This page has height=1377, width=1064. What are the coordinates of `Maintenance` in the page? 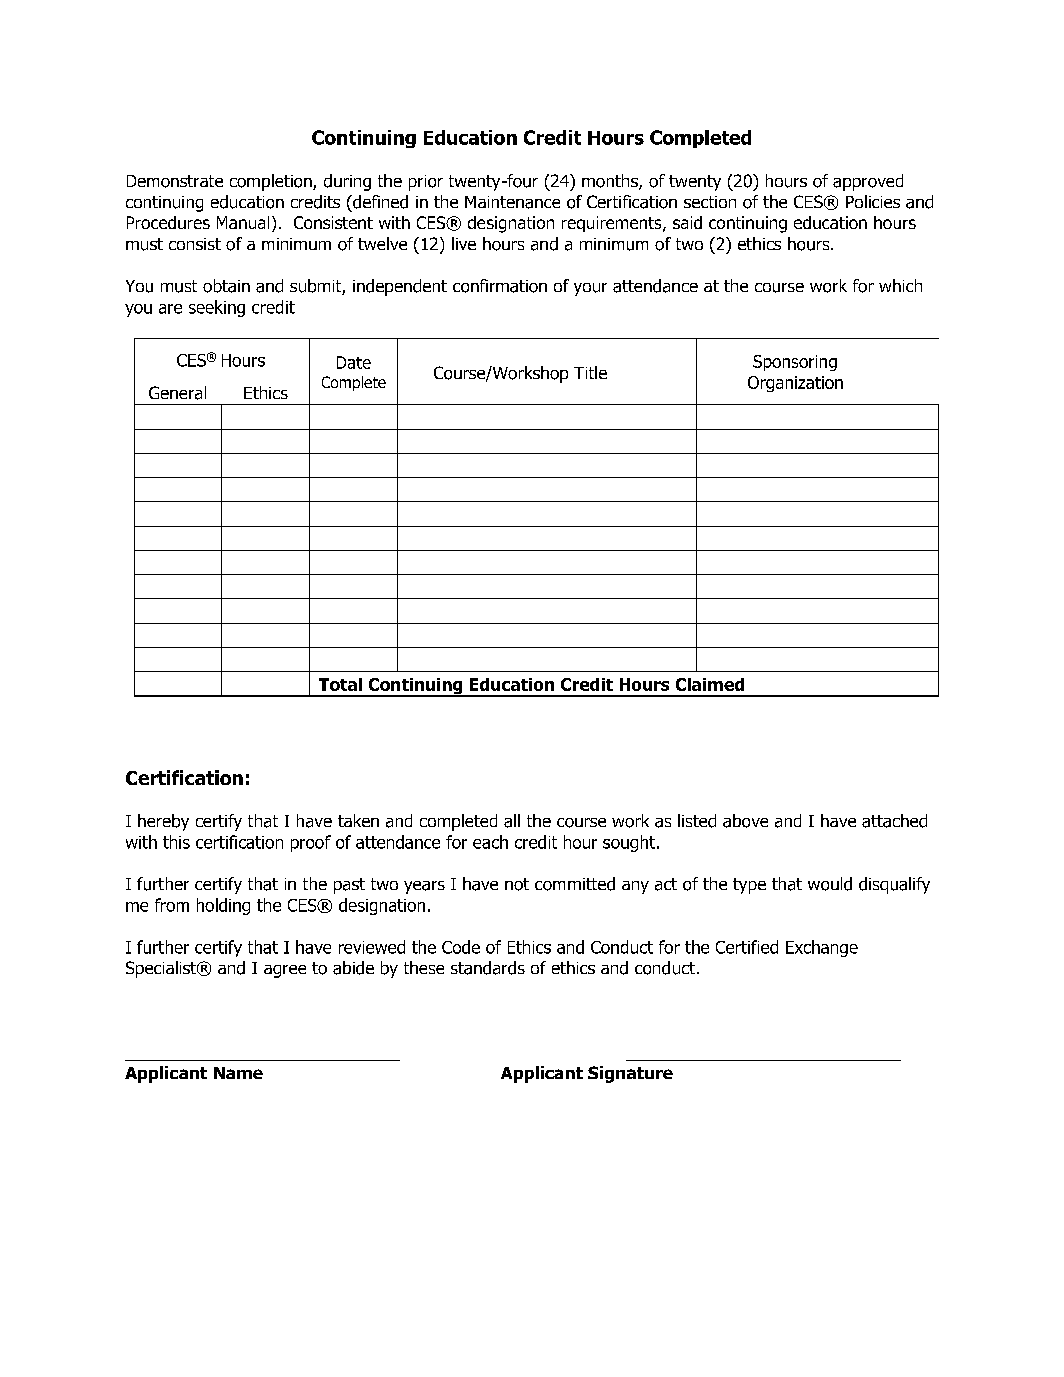 It's located at (512, 202).
